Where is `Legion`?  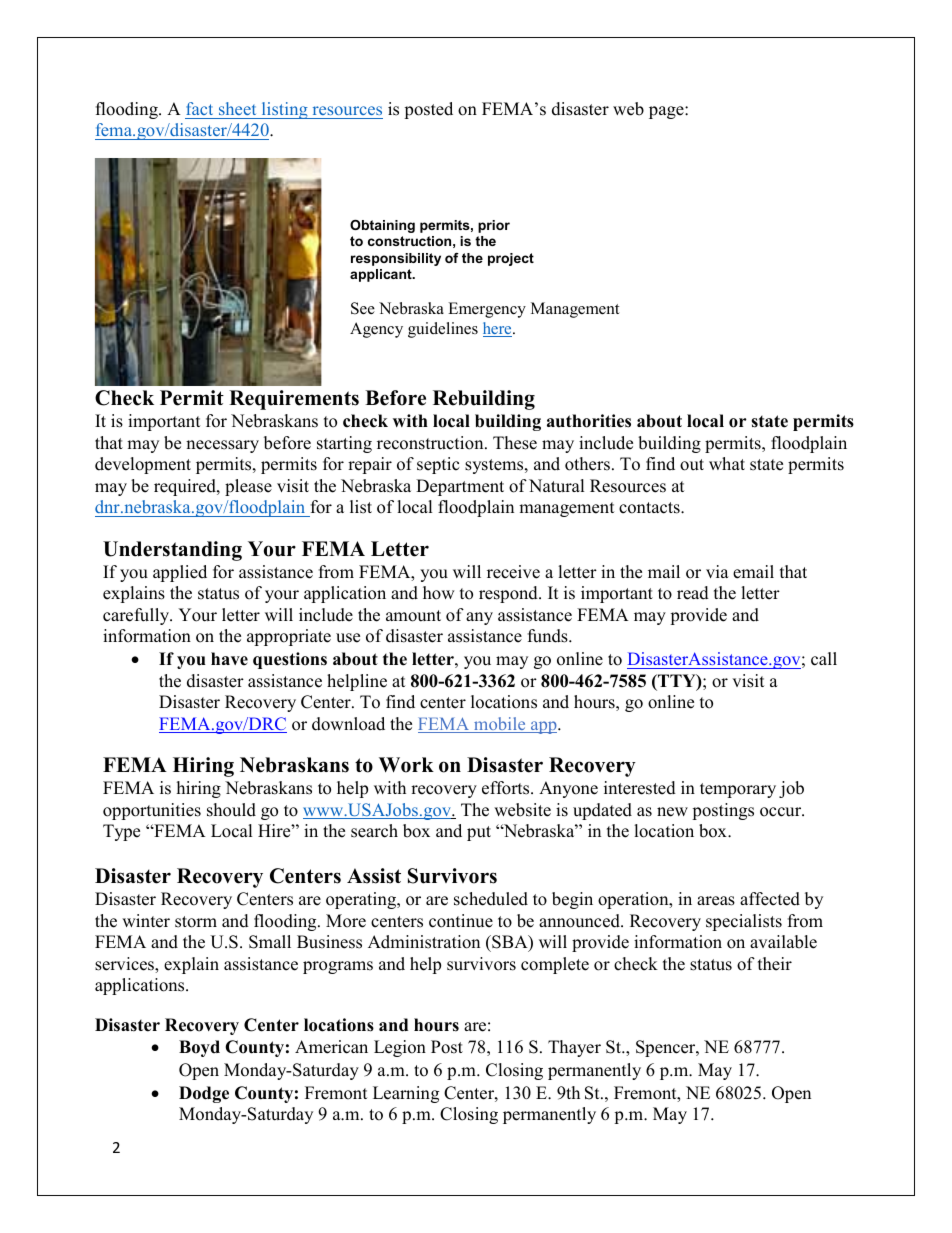
Legion is located at coordinates (400, 1048).
